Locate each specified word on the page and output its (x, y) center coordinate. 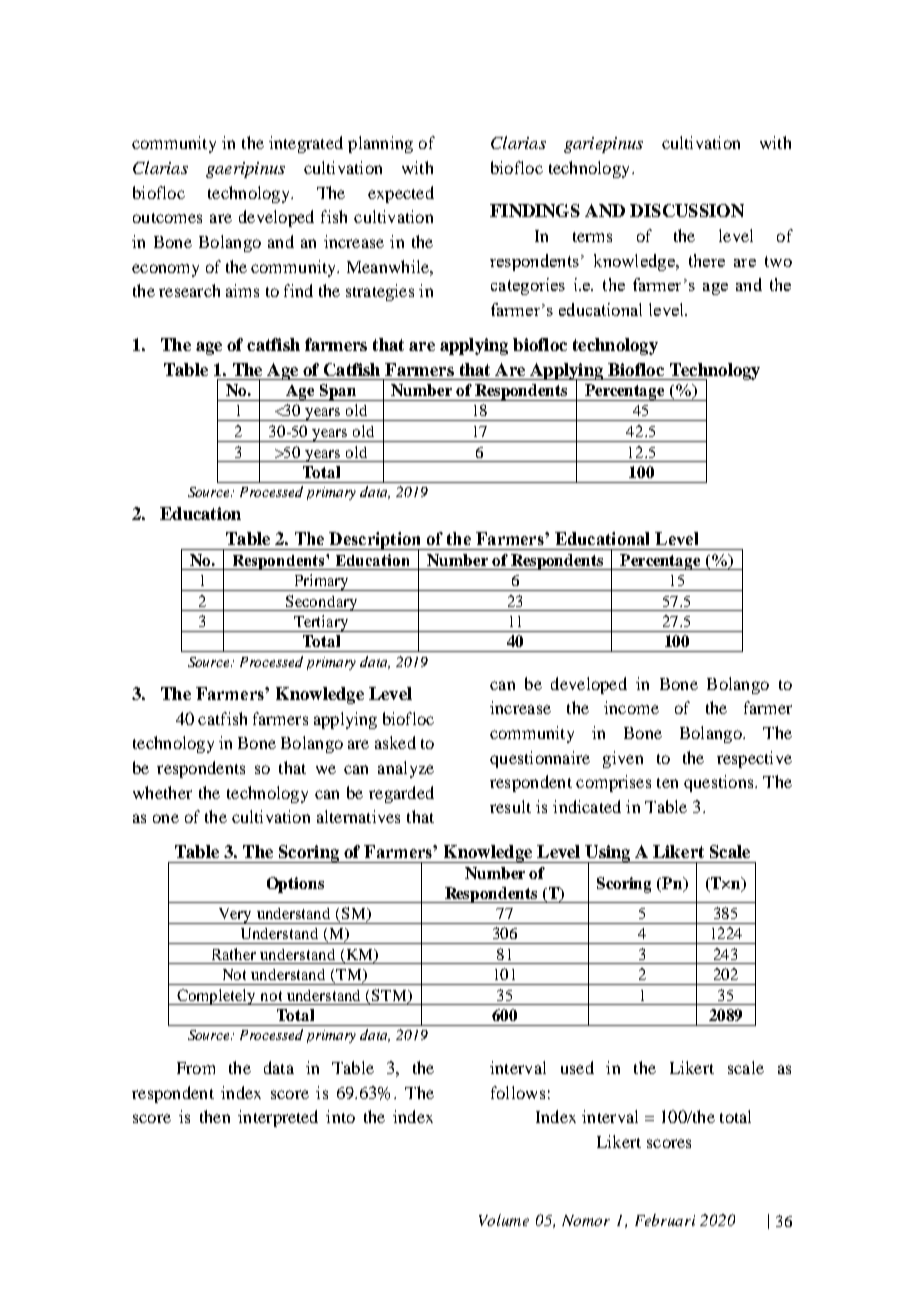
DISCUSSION (687, 210)
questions (720, 783)
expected (401, 194)
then (215, 1116)
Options (295, 885)
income (631, 707)
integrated (306, 144)
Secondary (321, 603)
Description (375, 542)
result (510, 806)
